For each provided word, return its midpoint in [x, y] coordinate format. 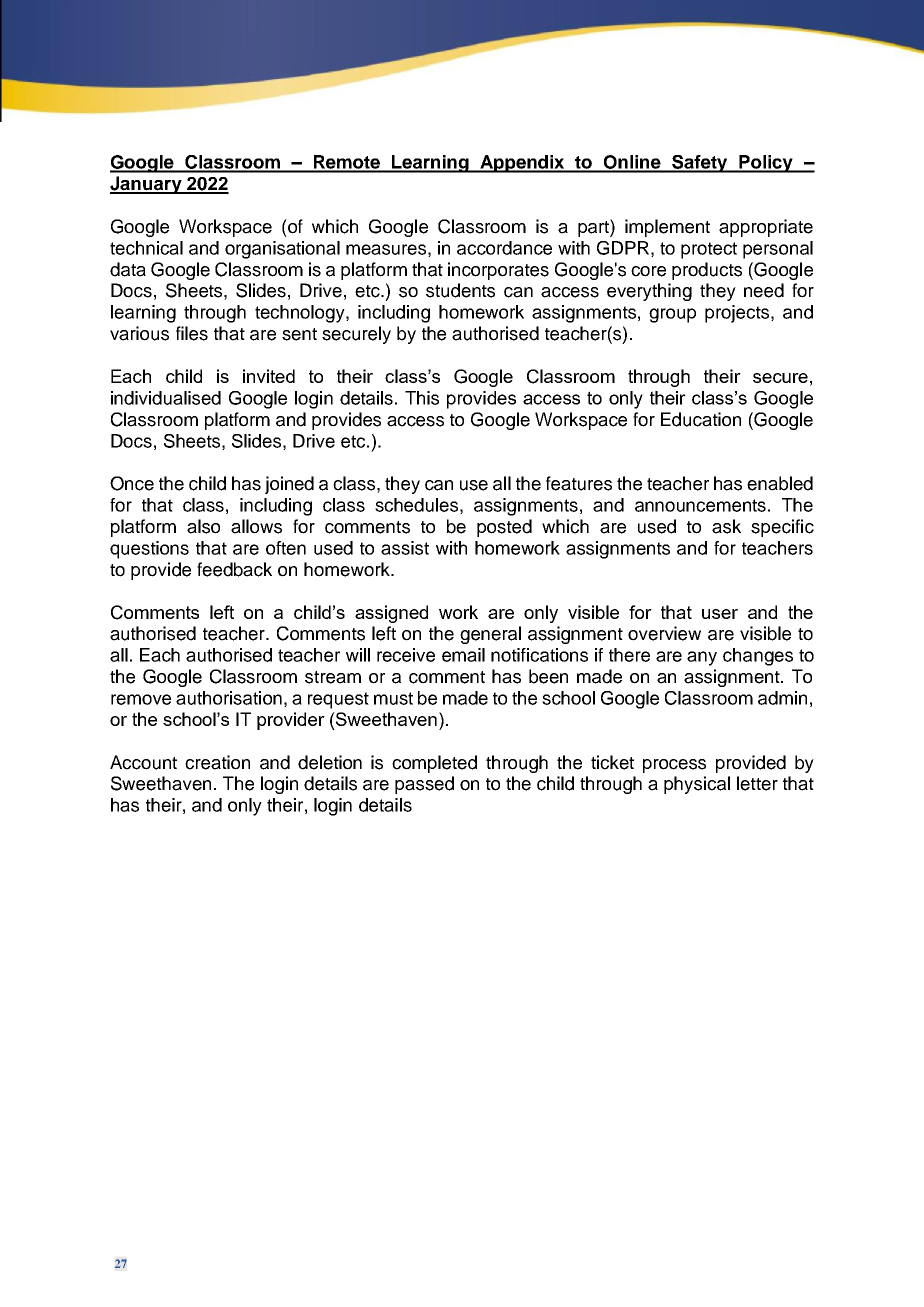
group [672, 315]
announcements [700, 505]
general [490, 635]
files [192, 333]
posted [504, 528]
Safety [700, 164]
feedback [234, 569]
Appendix [522, 164]
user [720, 614]
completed [434, 764]
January [147, 185]
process [674, 766]
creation [217, 762]
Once [132, 483]
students [460, 290]
